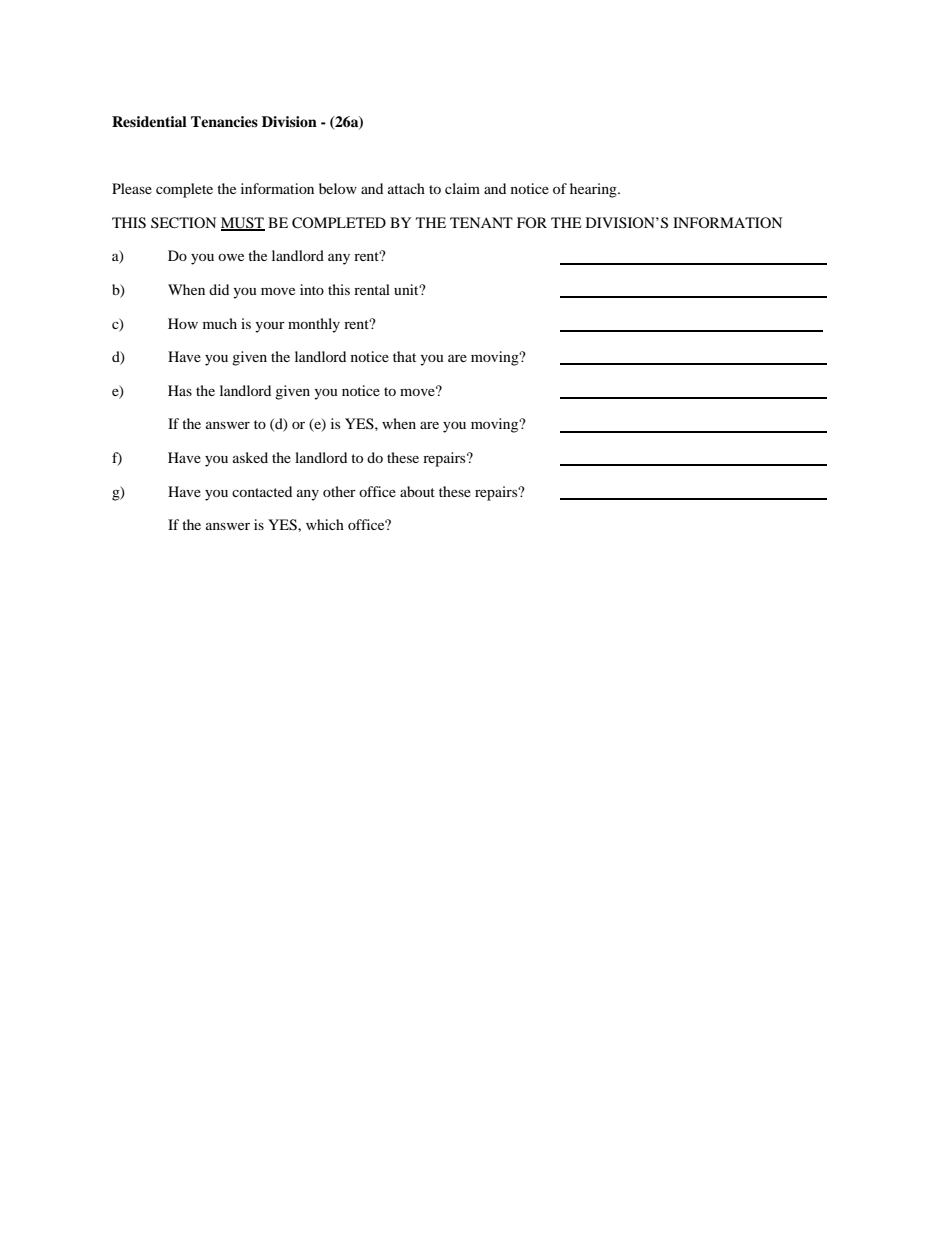 The image size is (952, 1233). What do you see at coordinates (338, 188) in the screenshot?
I see `below` at bounding box center [338, 188].
